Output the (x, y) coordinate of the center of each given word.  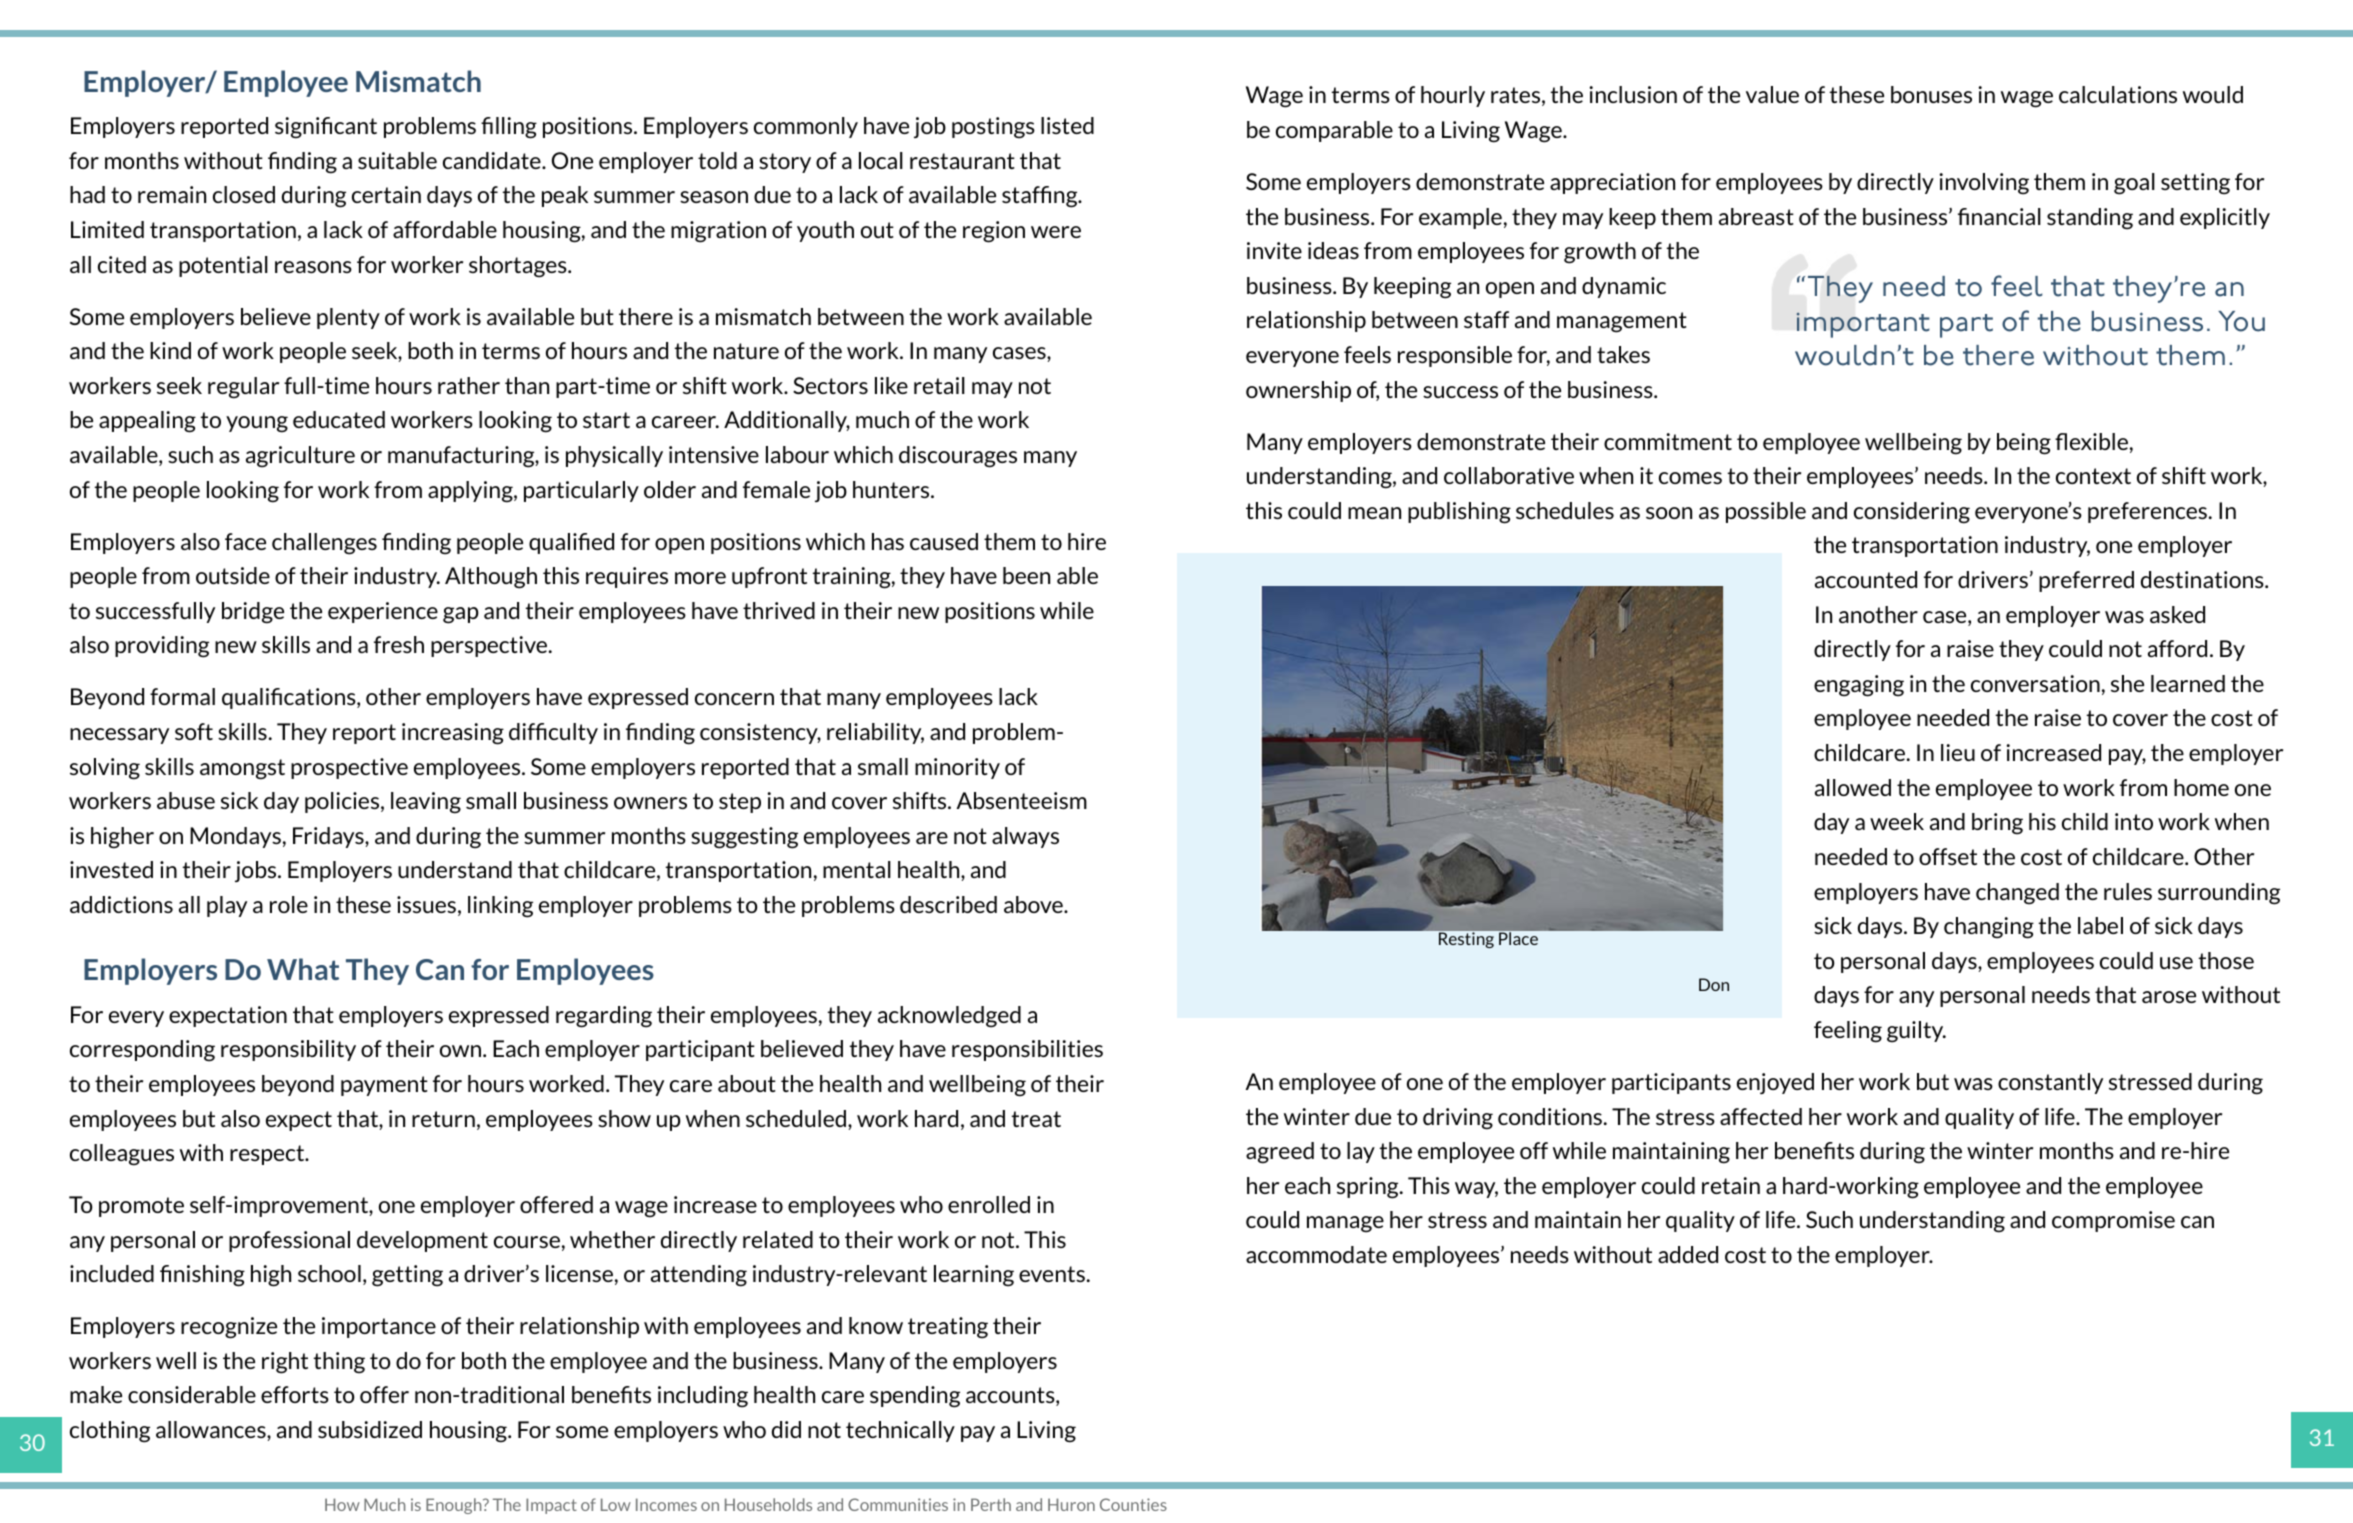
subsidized (370, 1429)
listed (1067, 125)
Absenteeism (1022, 800)
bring (1997, 824)
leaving (426, 803)
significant (326, 128)
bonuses (1931, 94)
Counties (1133, 1504)
